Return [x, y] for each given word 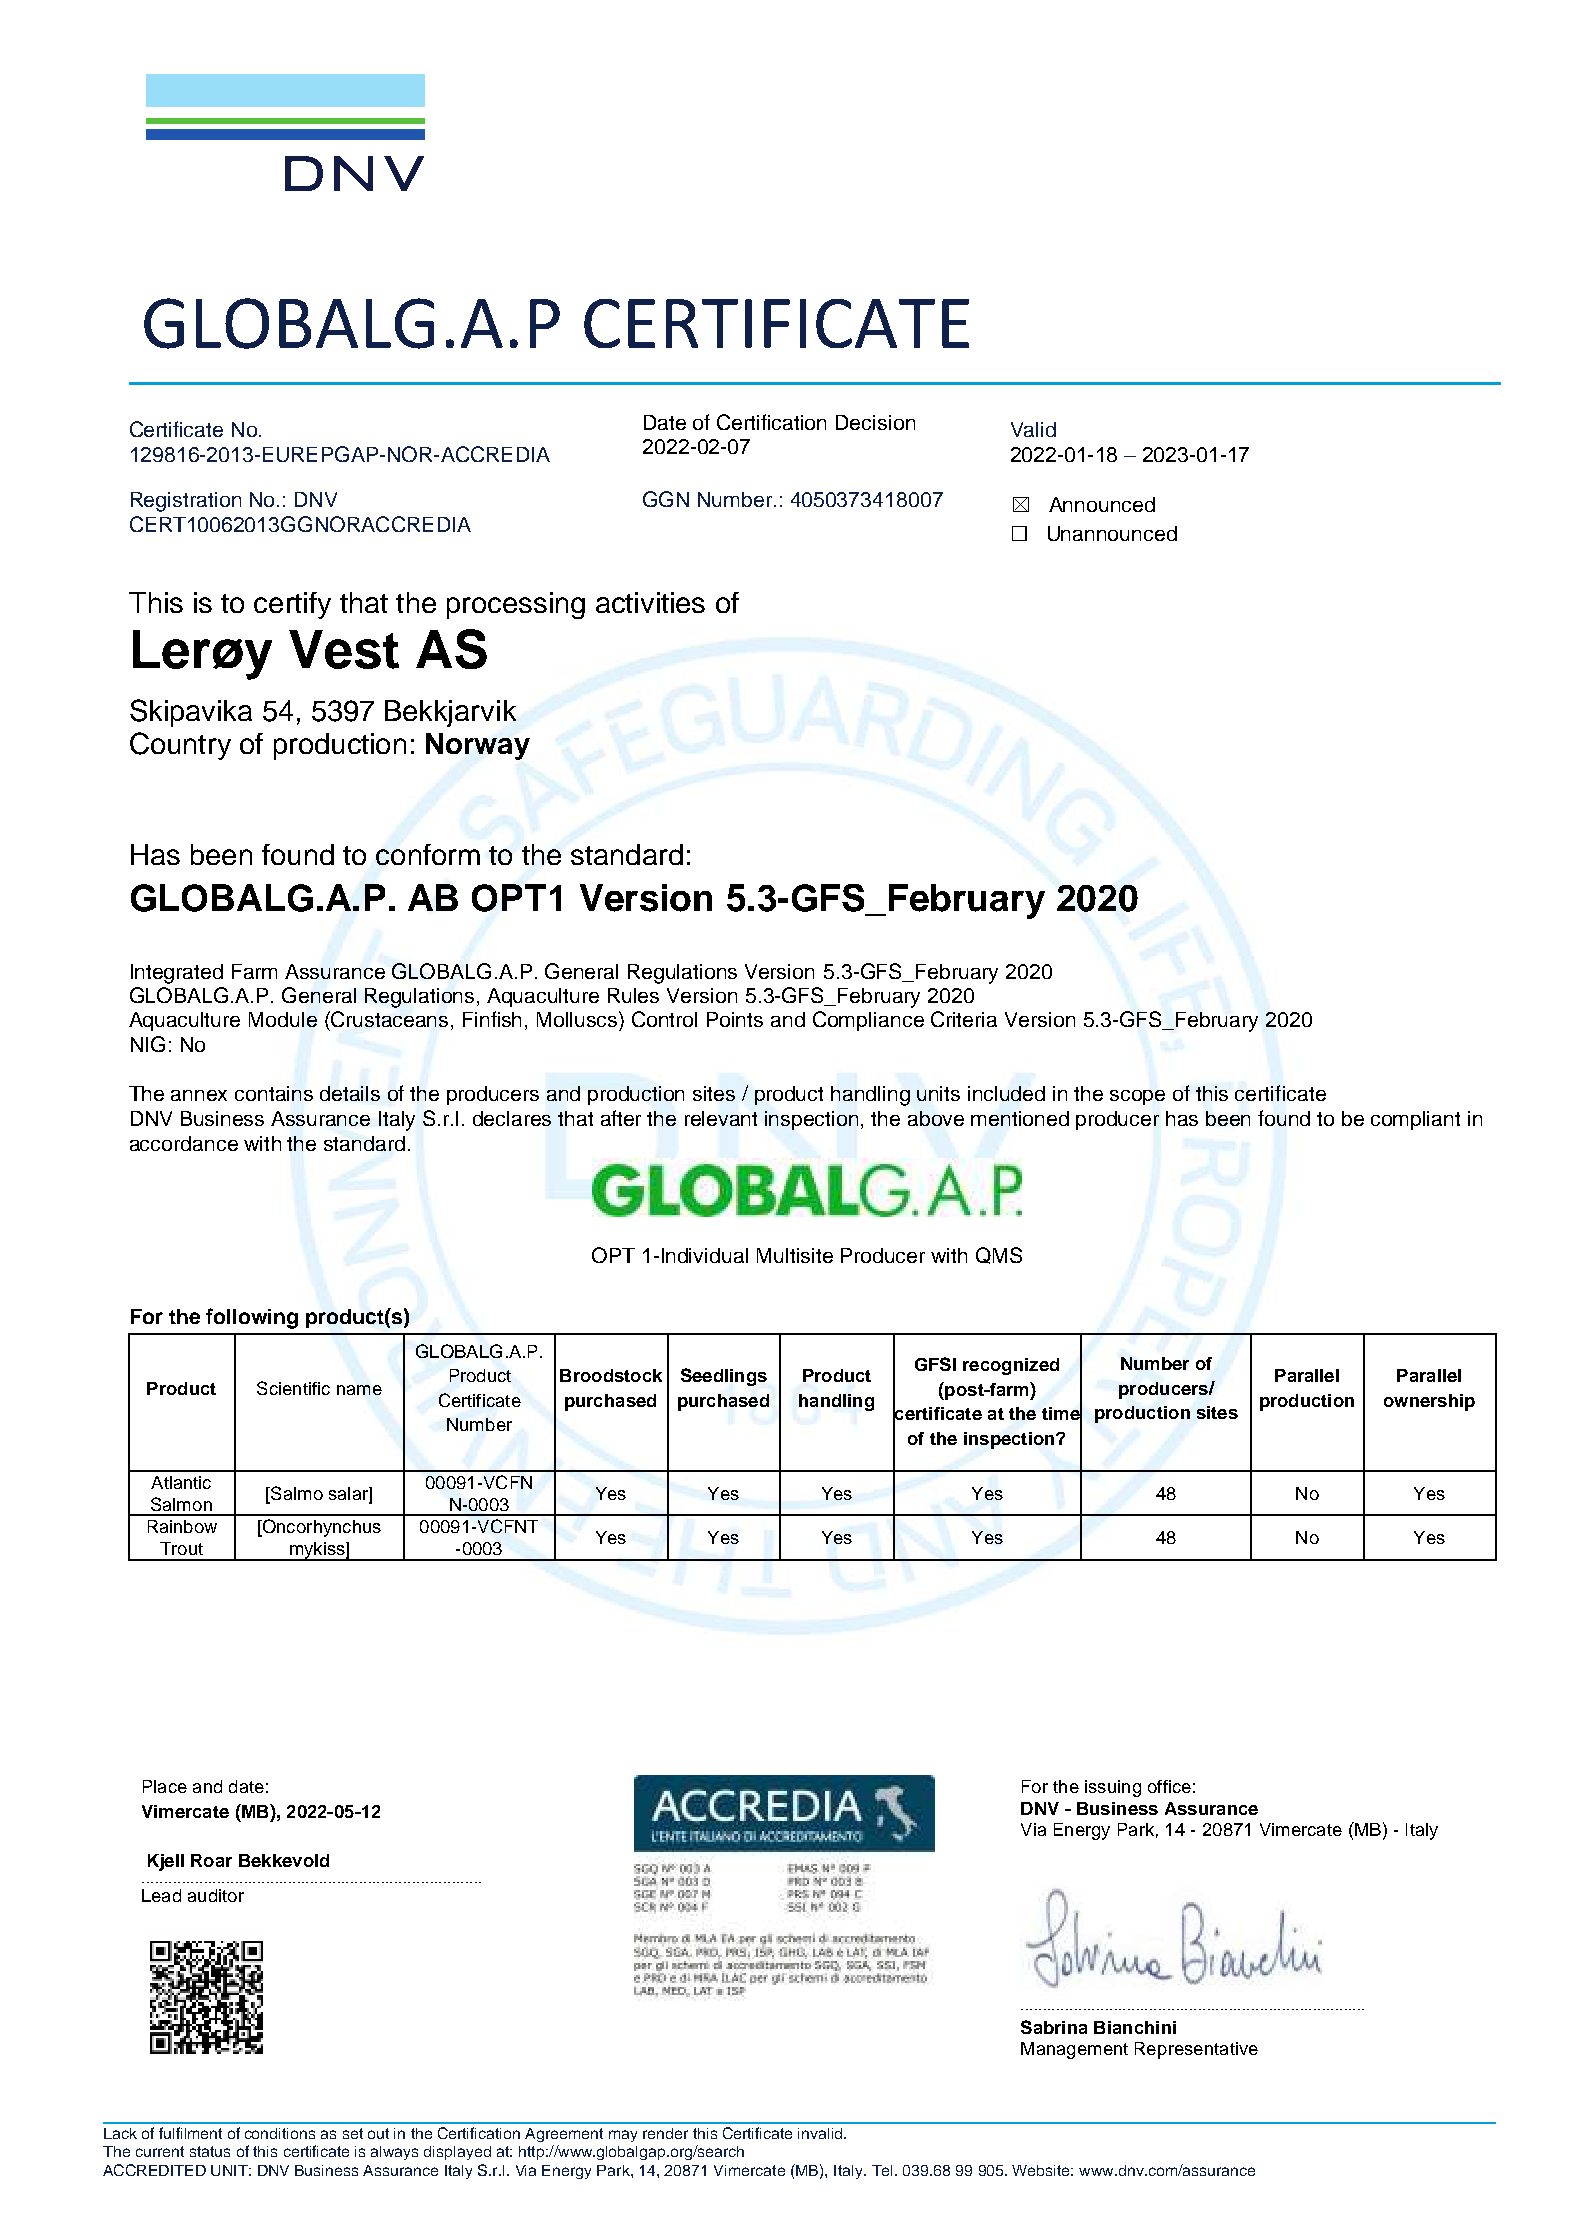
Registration [186, 502]
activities [650, 602]
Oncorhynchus [320, 1528]
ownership [1429, 1402]
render [665, 2133]
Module [283, 1019]
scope [1137, 1097]
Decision [875, 422]
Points [735, 1019]
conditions [280, 2133]
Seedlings [724, 1377]
